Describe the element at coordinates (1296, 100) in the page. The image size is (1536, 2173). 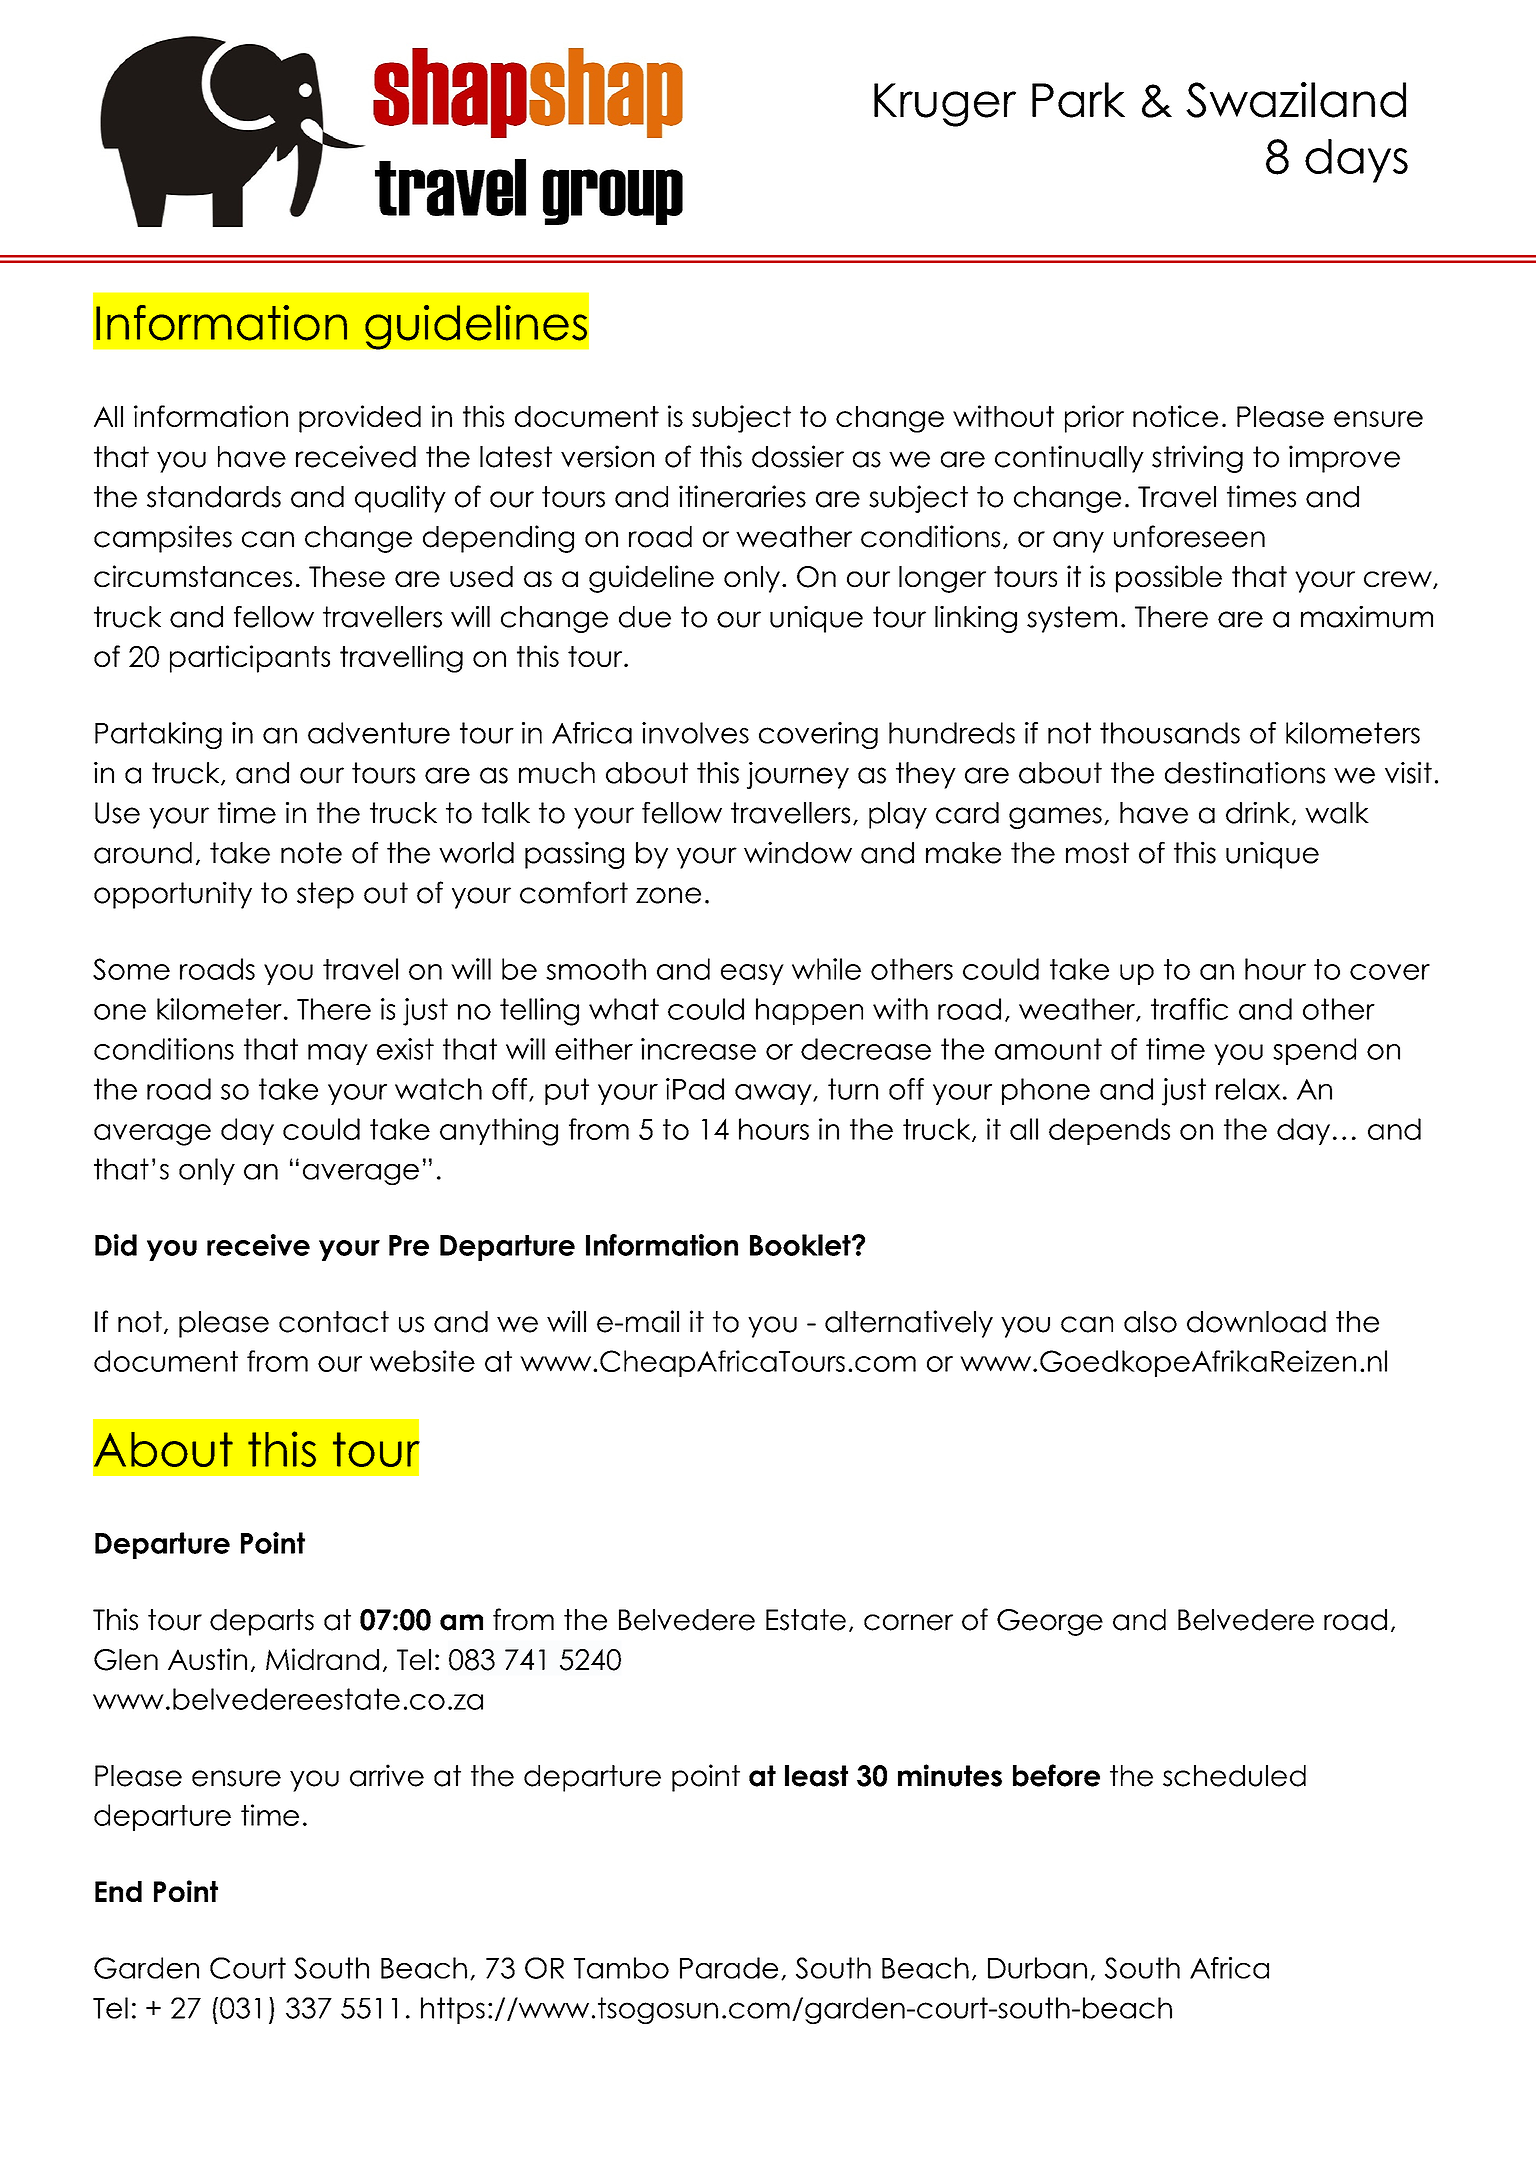
I see `Swaziland` at that location.
